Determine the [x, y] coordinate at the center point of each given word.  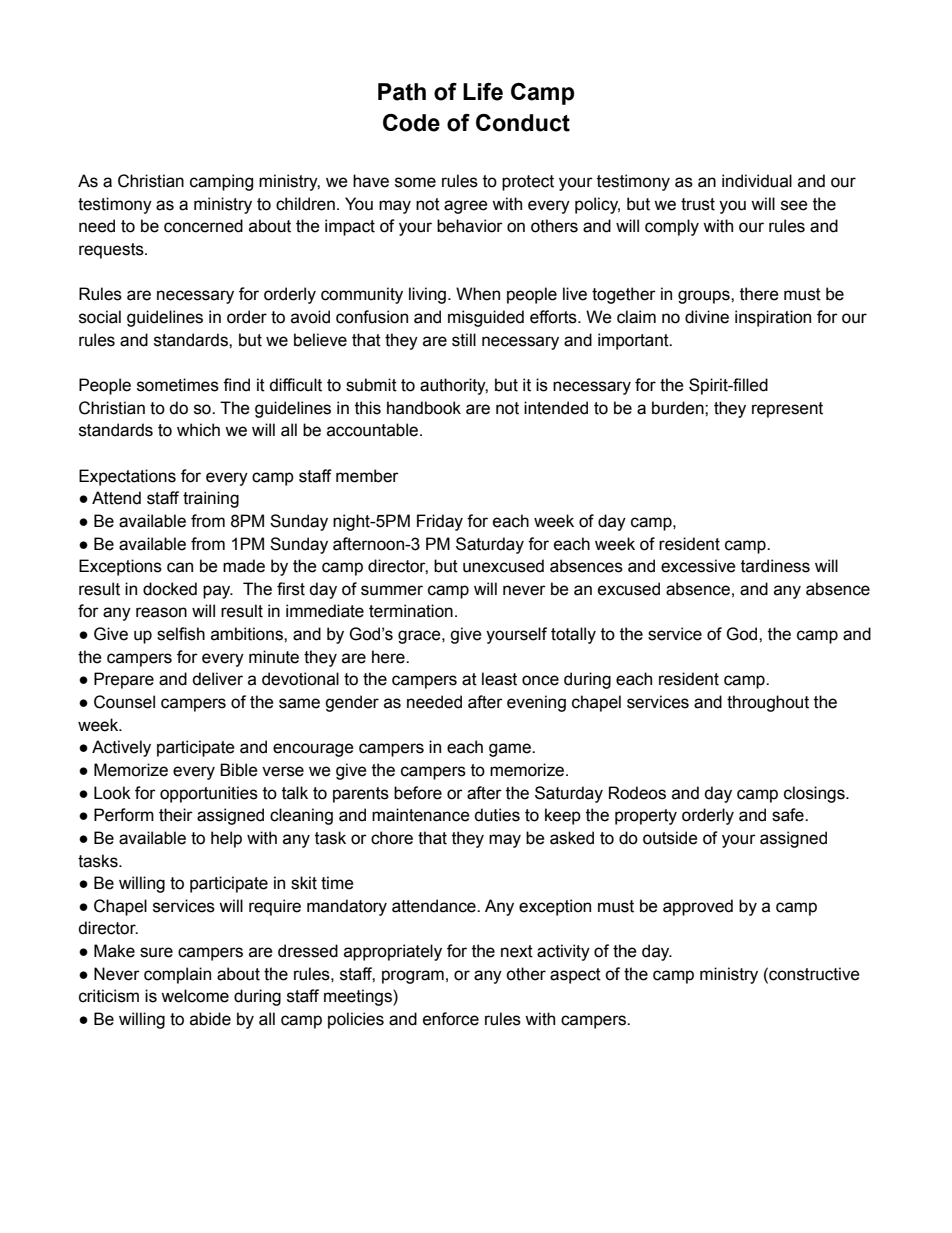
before [418, 793]
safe [789, 815]
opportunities [209, 794]
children [305, 204]
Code [411, 123]
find [236, 385]
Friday [440, 522]
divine [707, 317]
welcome [195, 996]
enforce [451, 1019]
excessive [698, 566]
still [464, 340]
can [180, 567]
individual [757, 181]
